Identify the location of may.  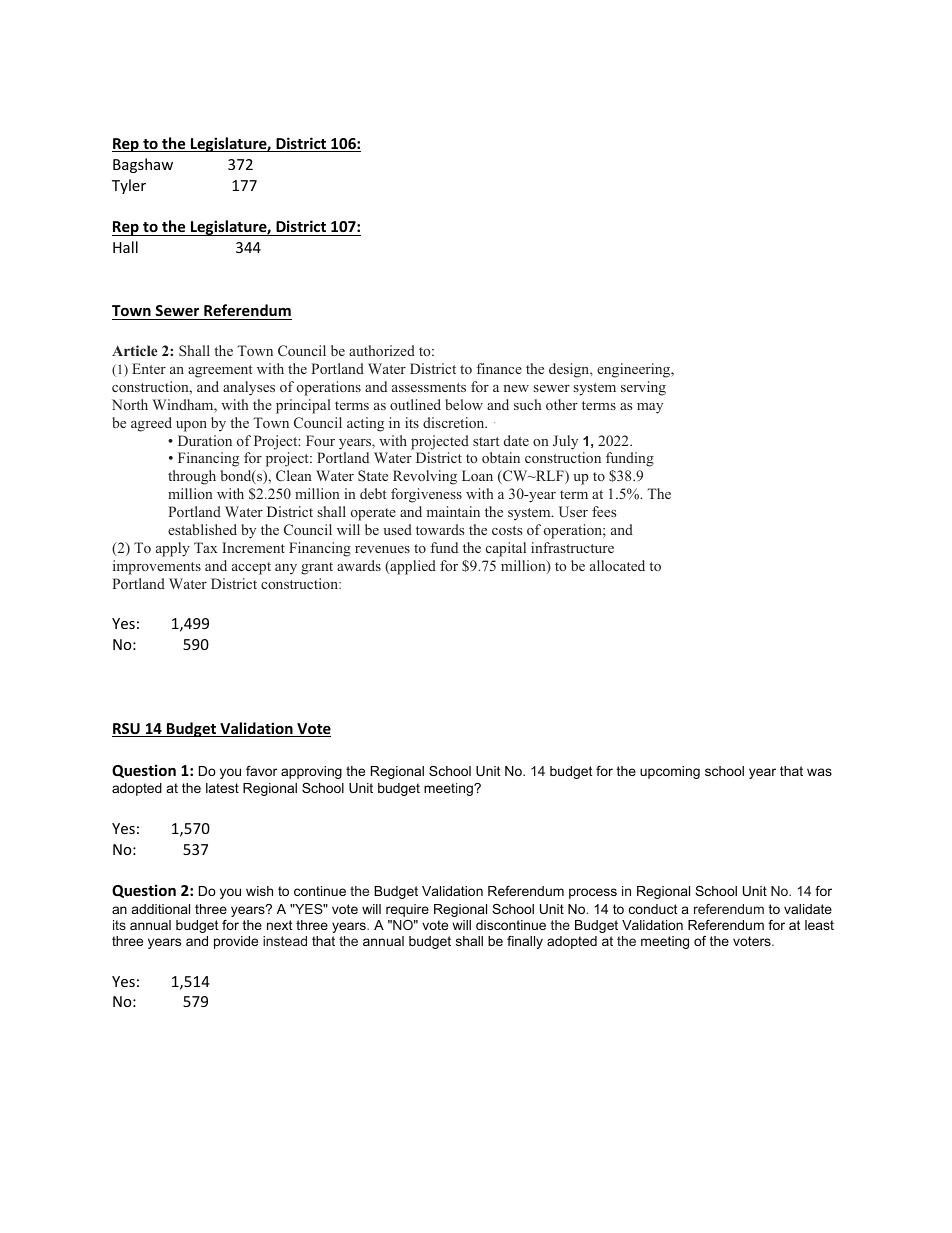
(650, 408).
